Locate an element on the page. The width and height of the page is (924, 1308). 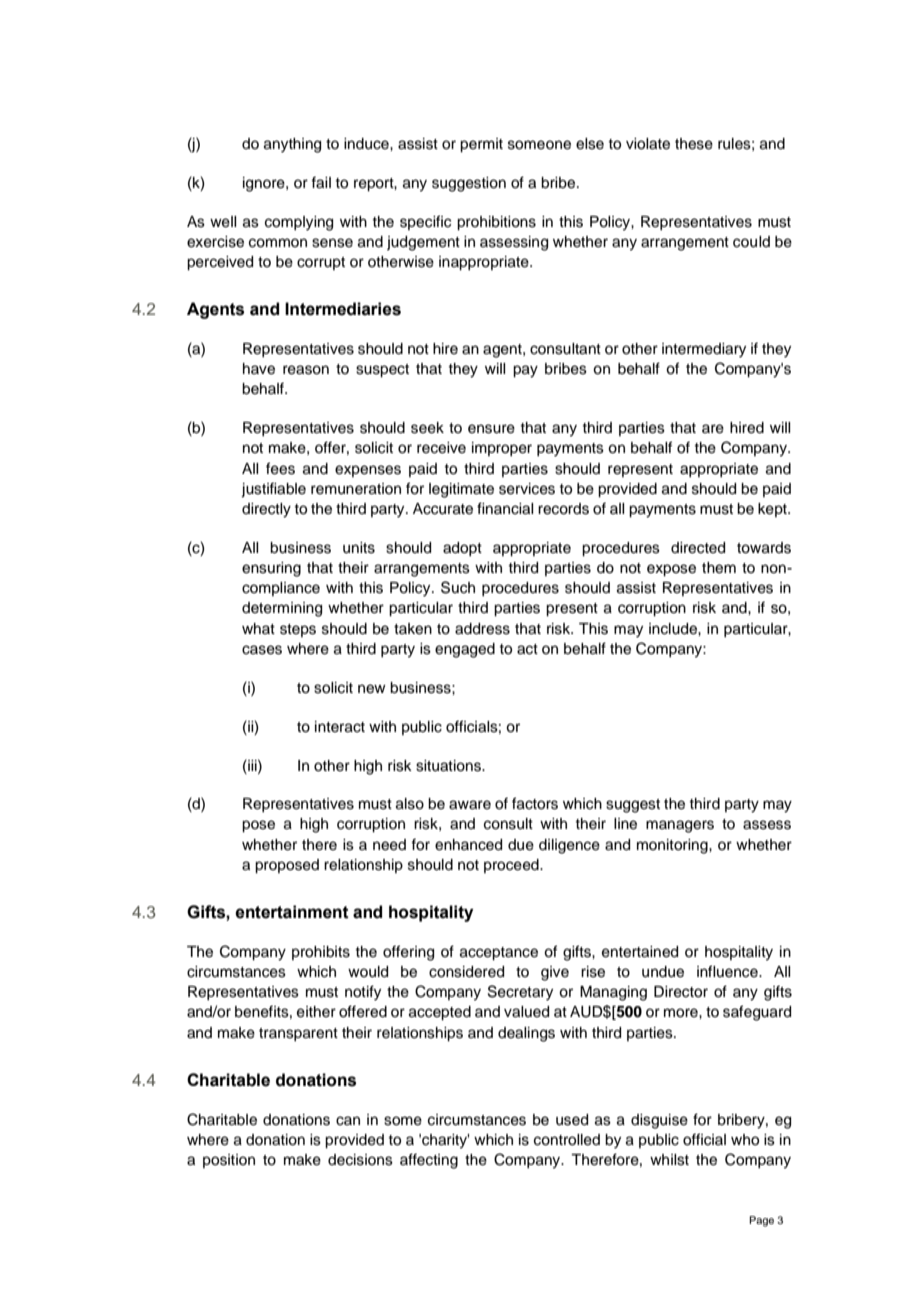
influence is located at coordinates (728, 971).
